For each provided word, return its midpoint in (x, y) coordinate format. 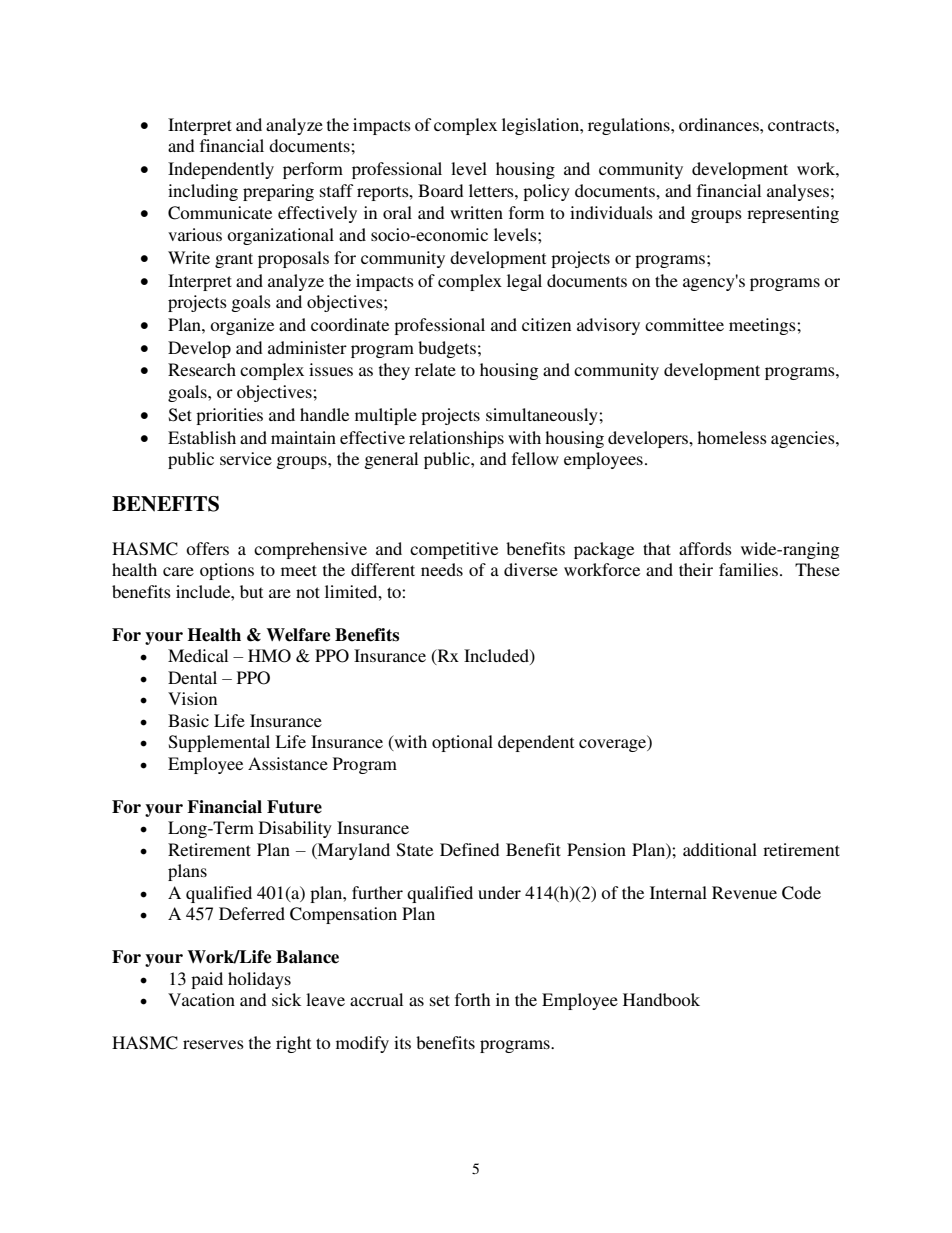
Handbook (661, 999)
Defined (470, 849)
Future (294, 807)
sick (286, 999)
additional (720, 849)
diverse (531, 569)
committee (684, 324)
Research (202, 369)
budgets (447, 349)
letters (492, 190)
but (251, 591)
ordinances (720, 124)
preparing (278, 192)
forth (472, 999)
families (748, 569)
